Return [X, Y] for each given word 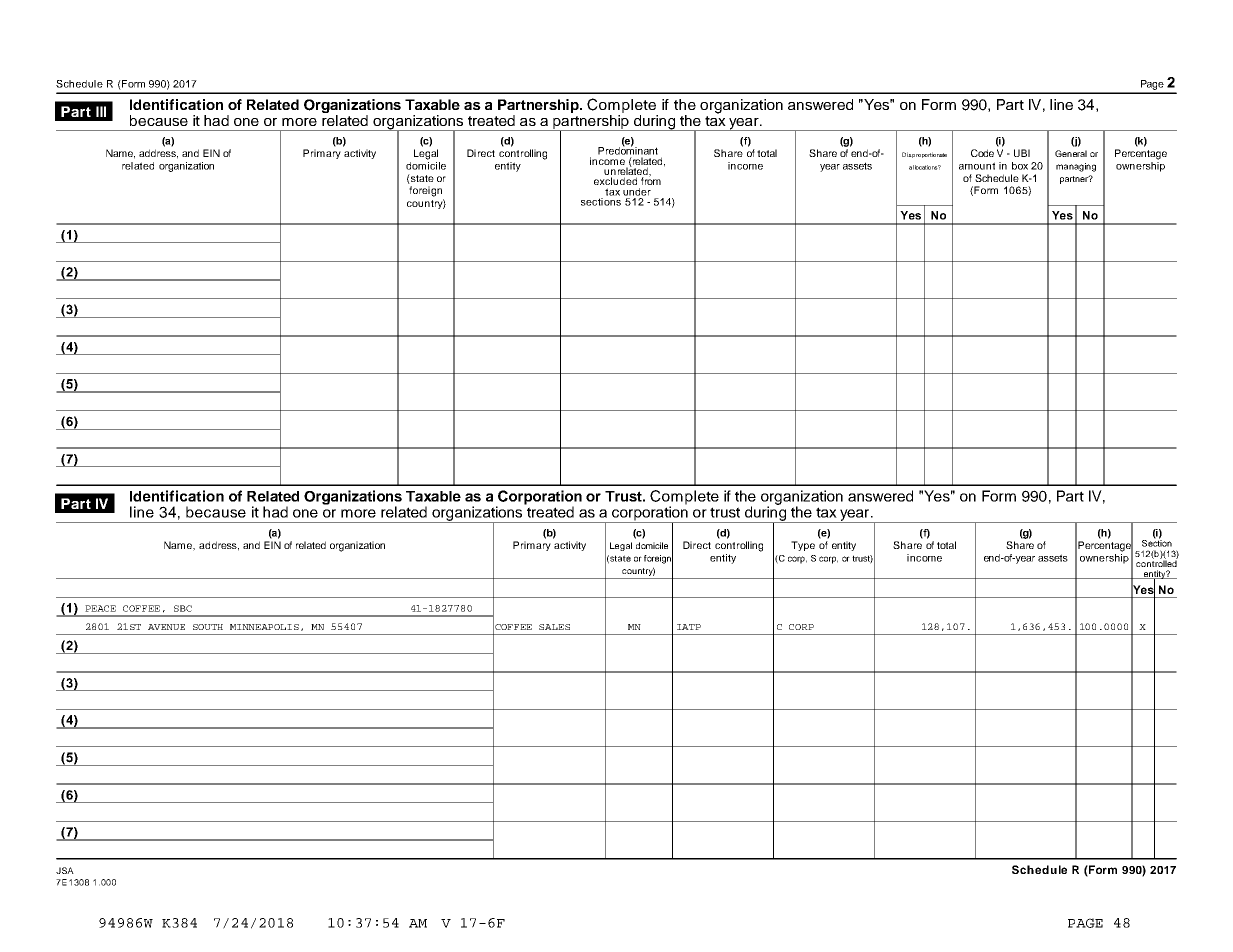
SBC [183, 608]
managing [1076, 167]
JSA [65, 870]
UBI [1022, 153]
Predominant [628, 150]
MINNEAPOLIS [264, 627]
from [651, 180]
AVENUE [166, 627]
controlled [1157, 562]
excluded [615, 181]
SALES [554, 627]
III [101, 111]
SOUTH [208, 627]
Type [803, 546]
